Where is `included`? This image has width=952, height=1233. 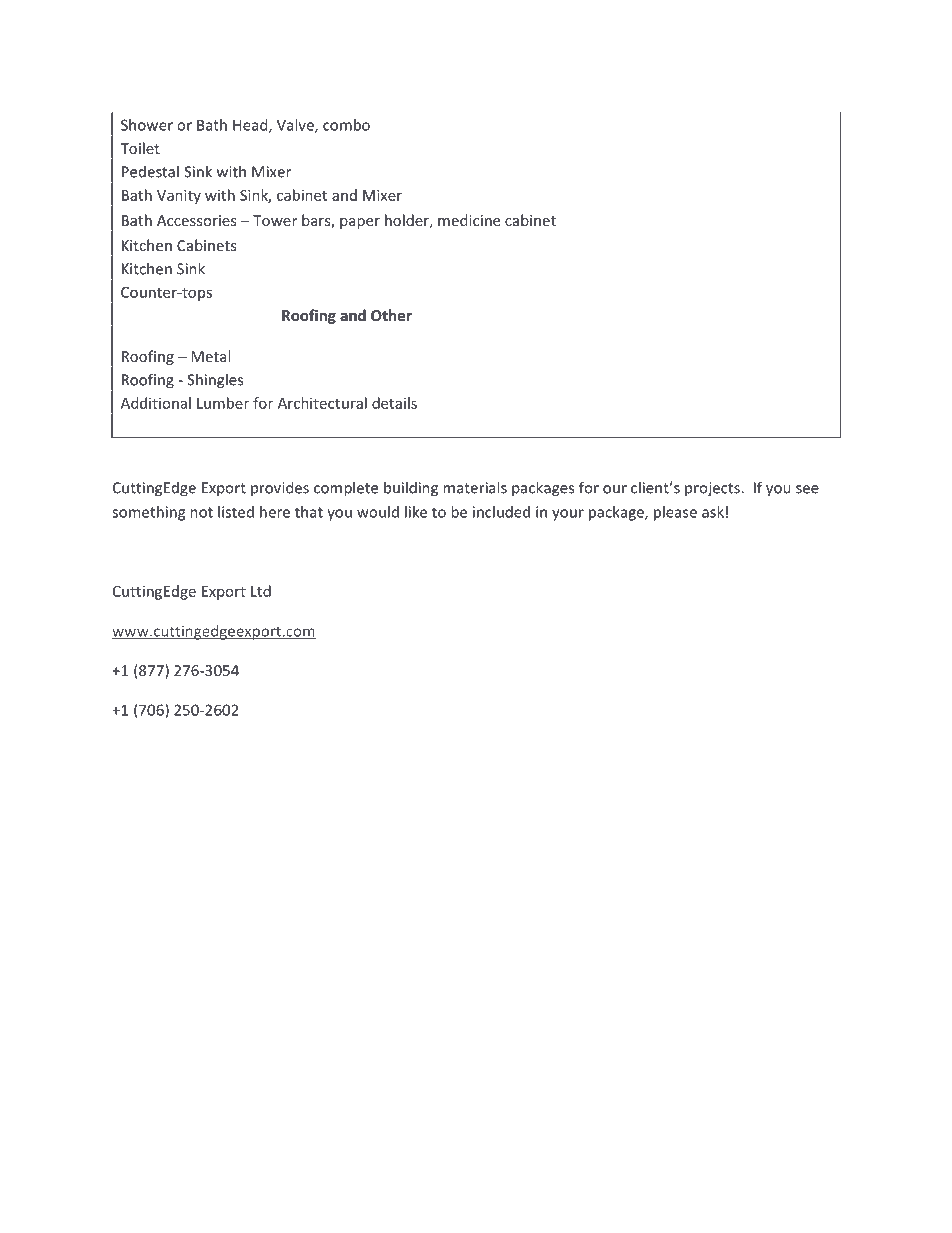 included is located at coordinates (501, 512).
